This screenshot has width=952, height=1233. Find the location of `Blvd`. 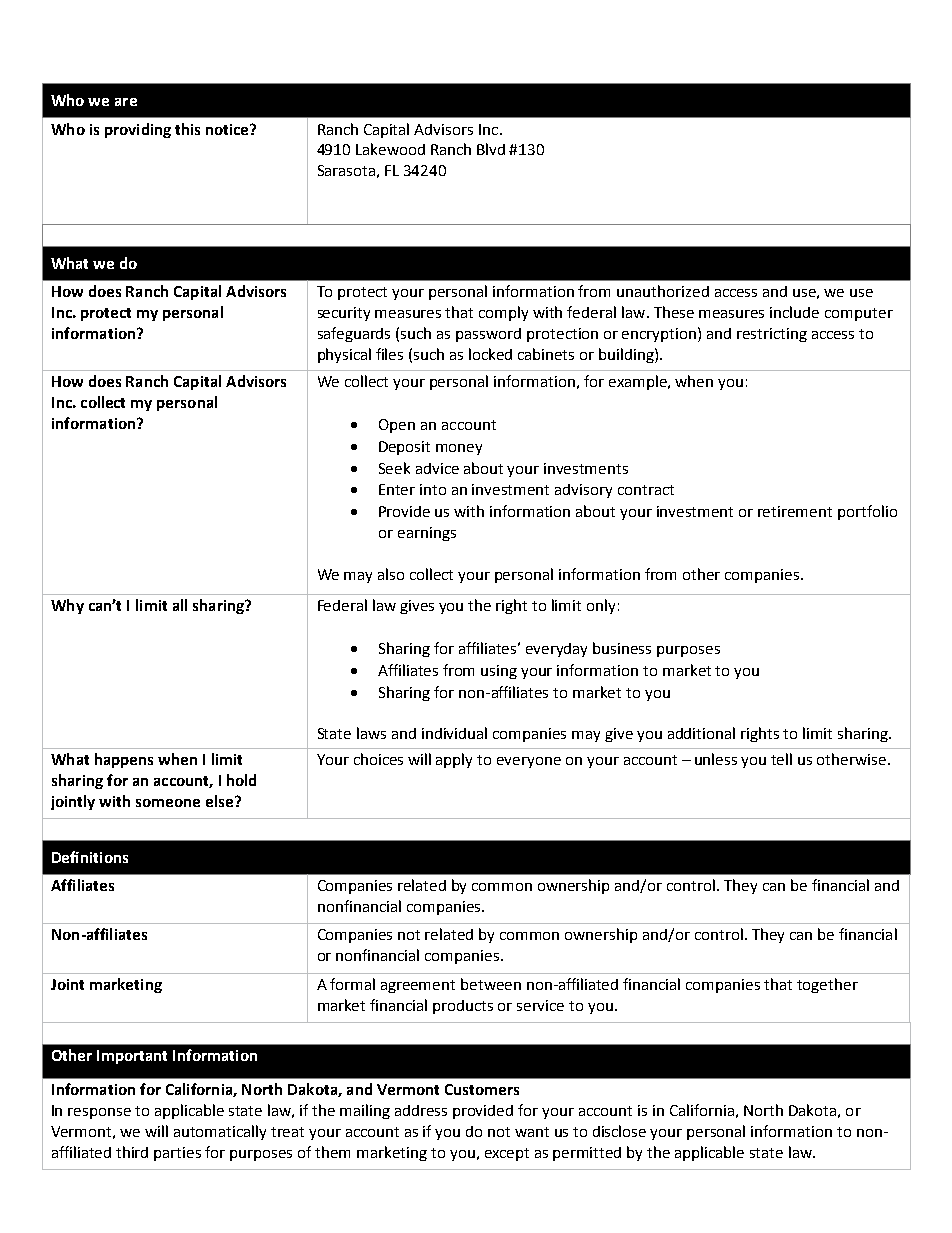

Blvd is located at coordinates (491, 149).
